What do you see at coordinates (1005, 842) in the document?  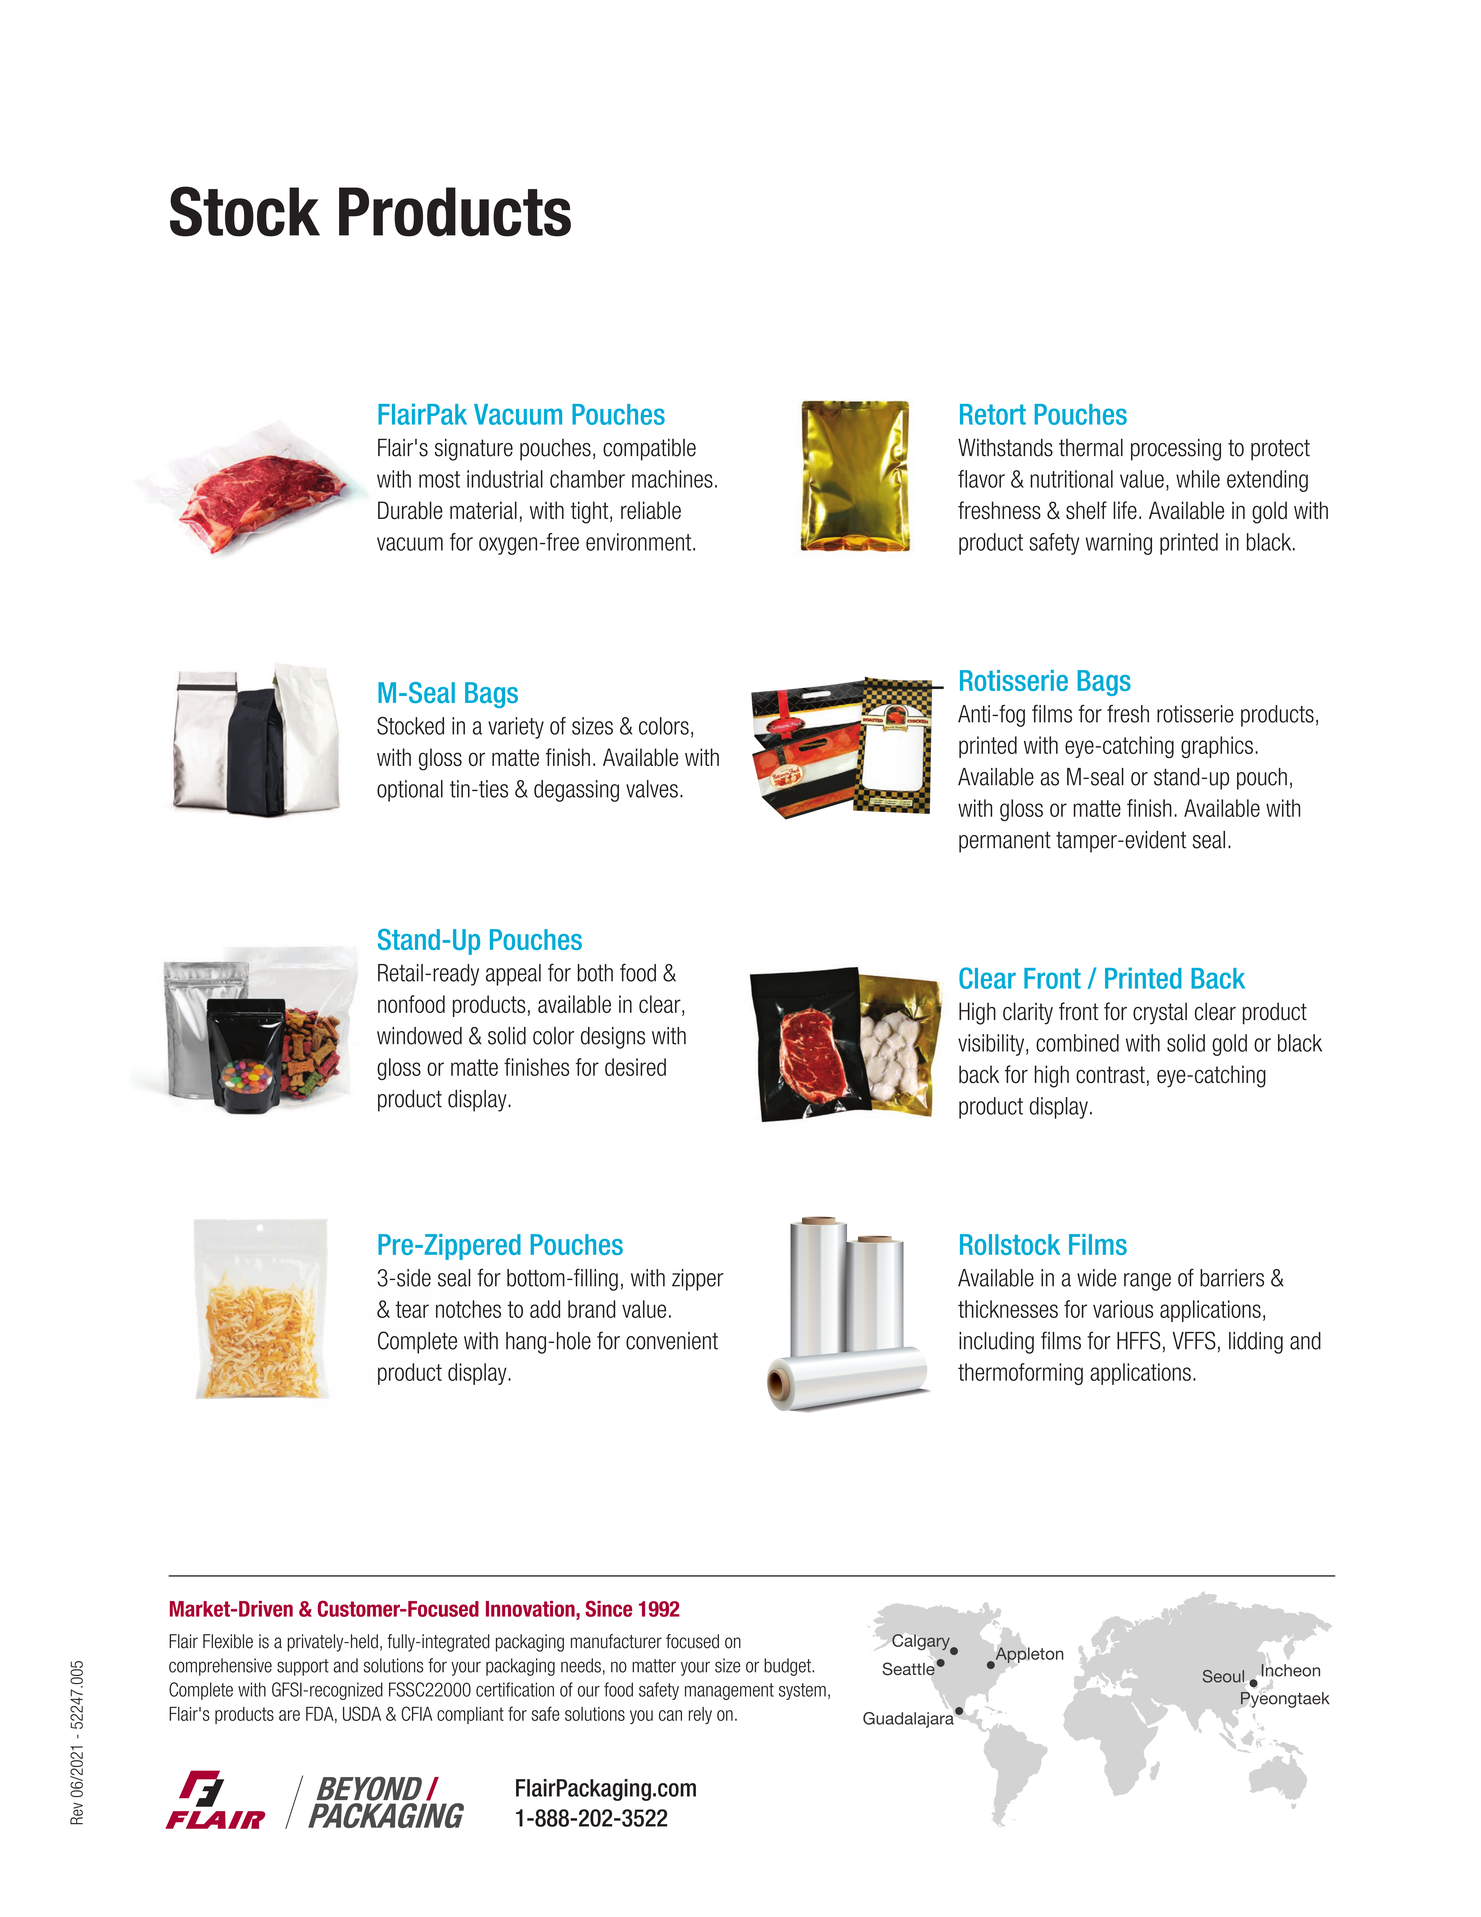 I see `permanent` at bounding box center [1005, 842].
